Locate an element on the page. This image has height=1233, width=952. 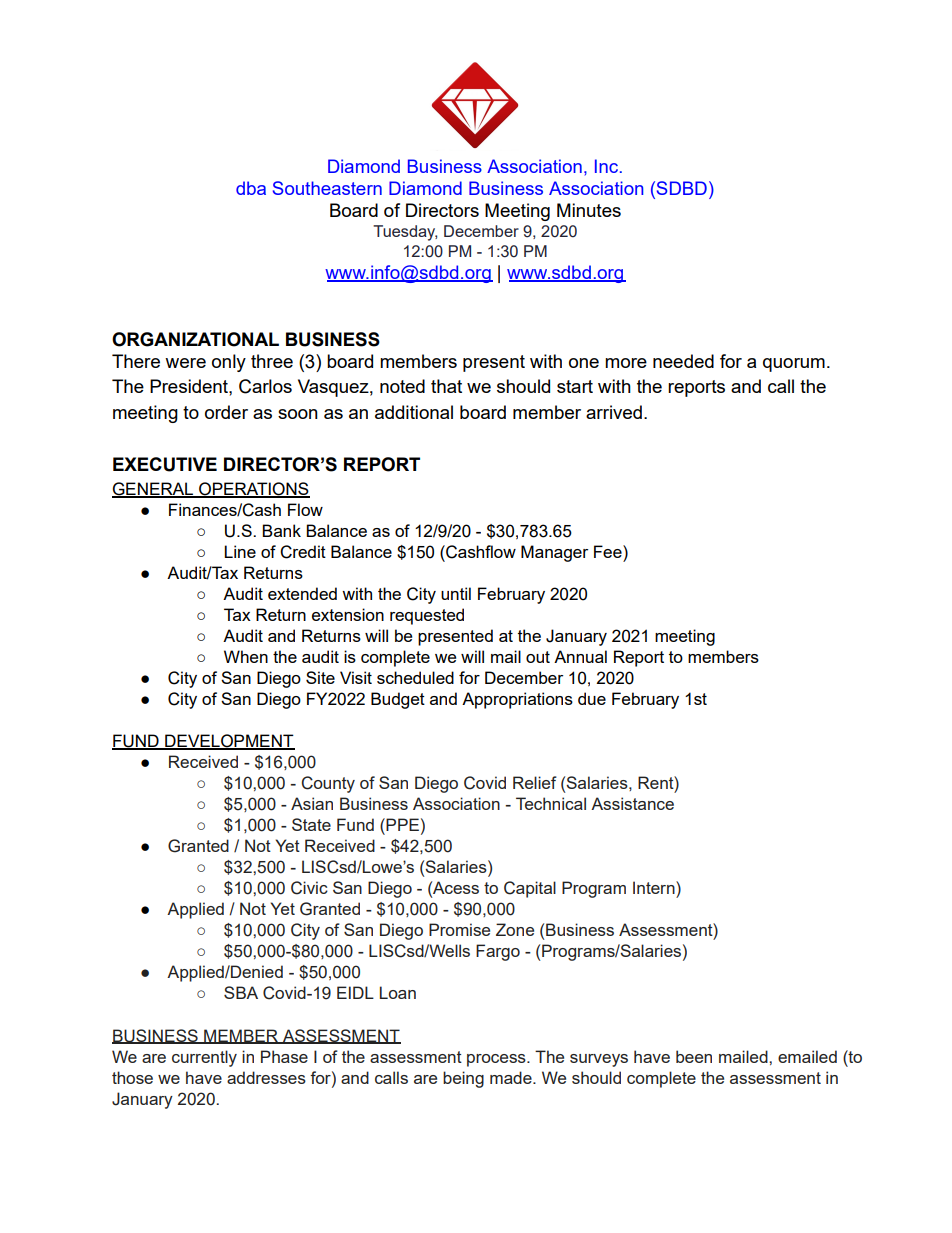
additional is located at coordinates (414, 412).
